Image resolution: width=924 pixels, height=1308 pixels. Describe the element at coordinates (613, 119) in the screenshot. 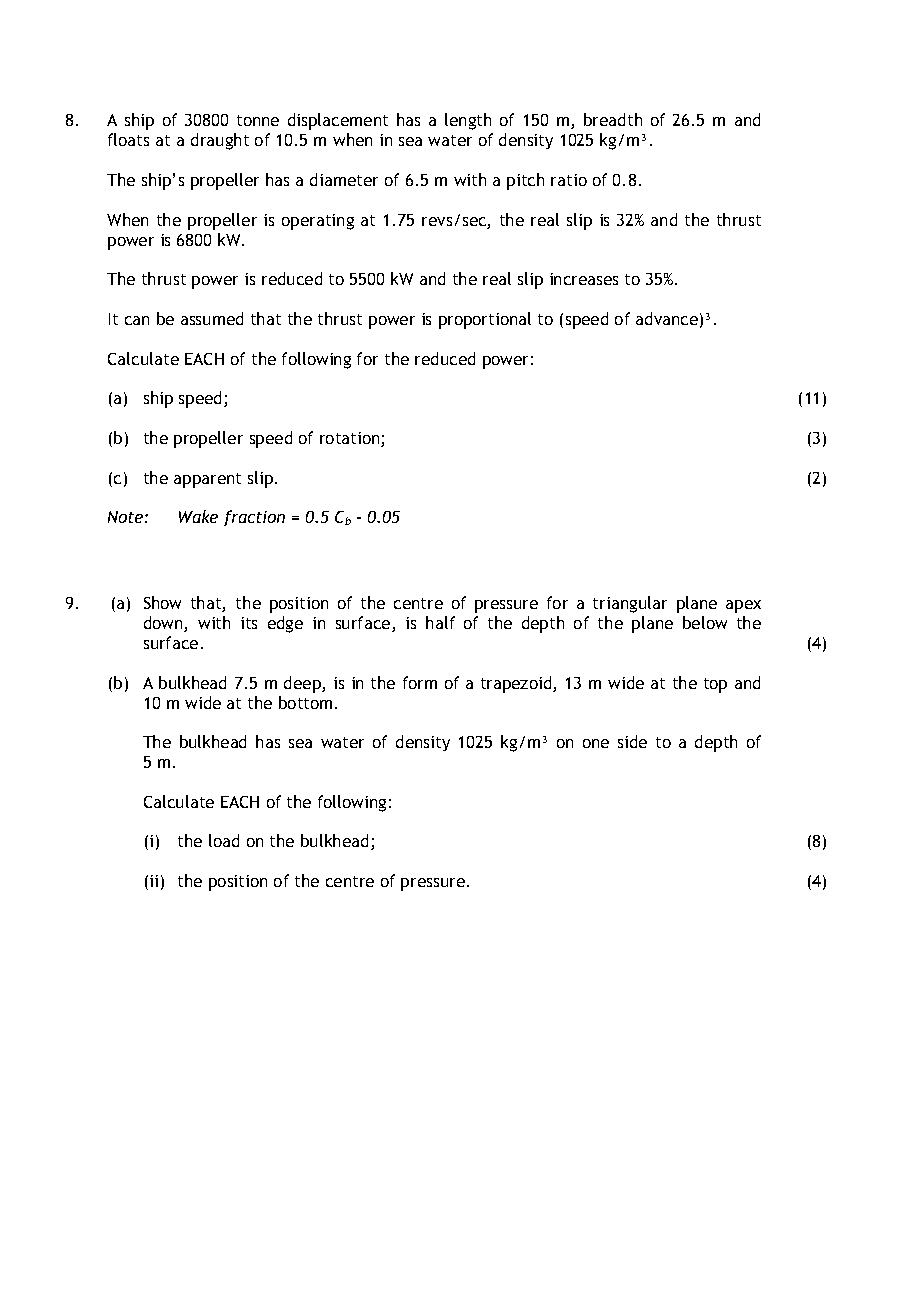

I see `breadth` at that location.
